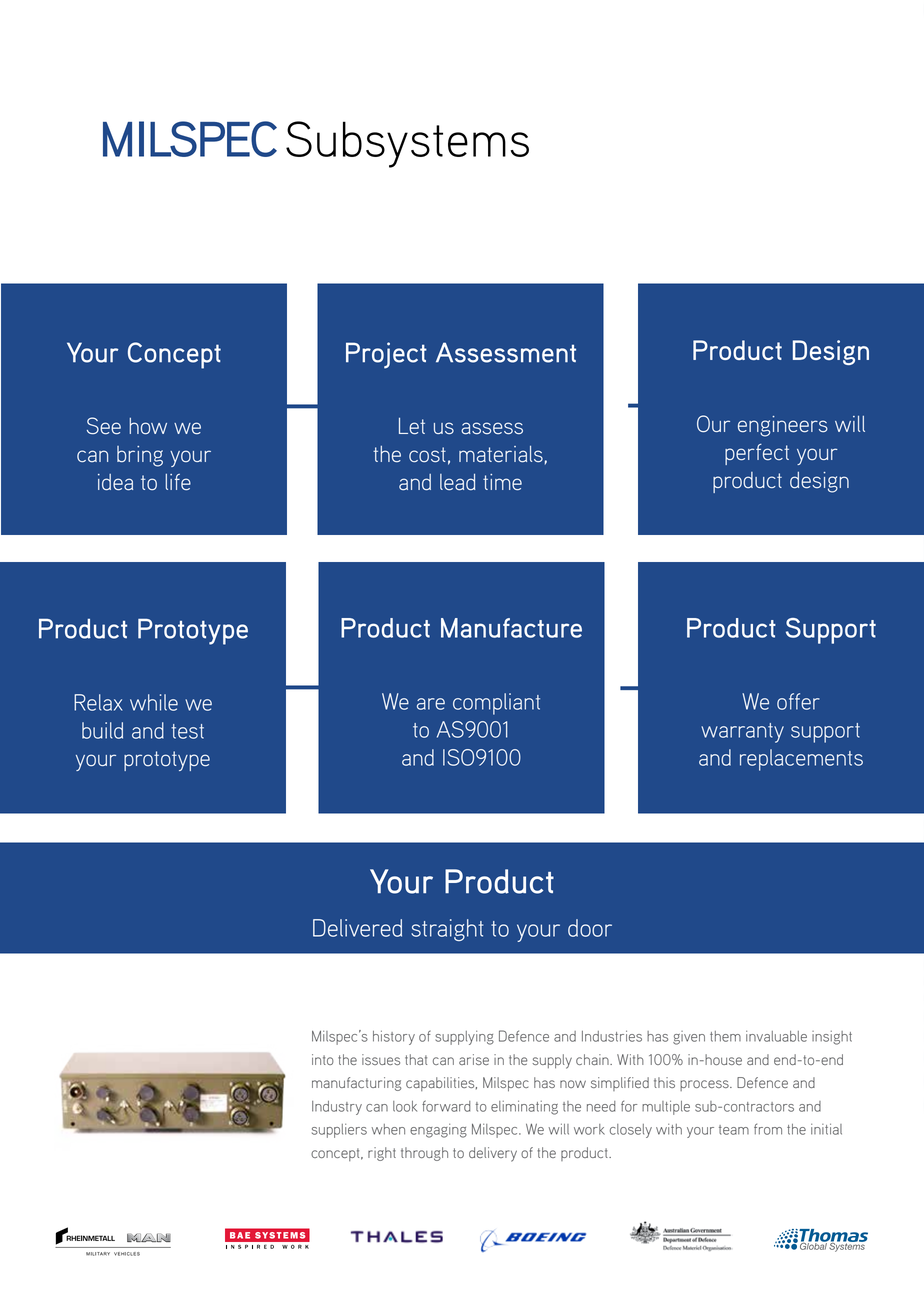  What do you see at coordinates (590, 928) in the screenshot?
I see `door` at bounding box center [590, 928].
